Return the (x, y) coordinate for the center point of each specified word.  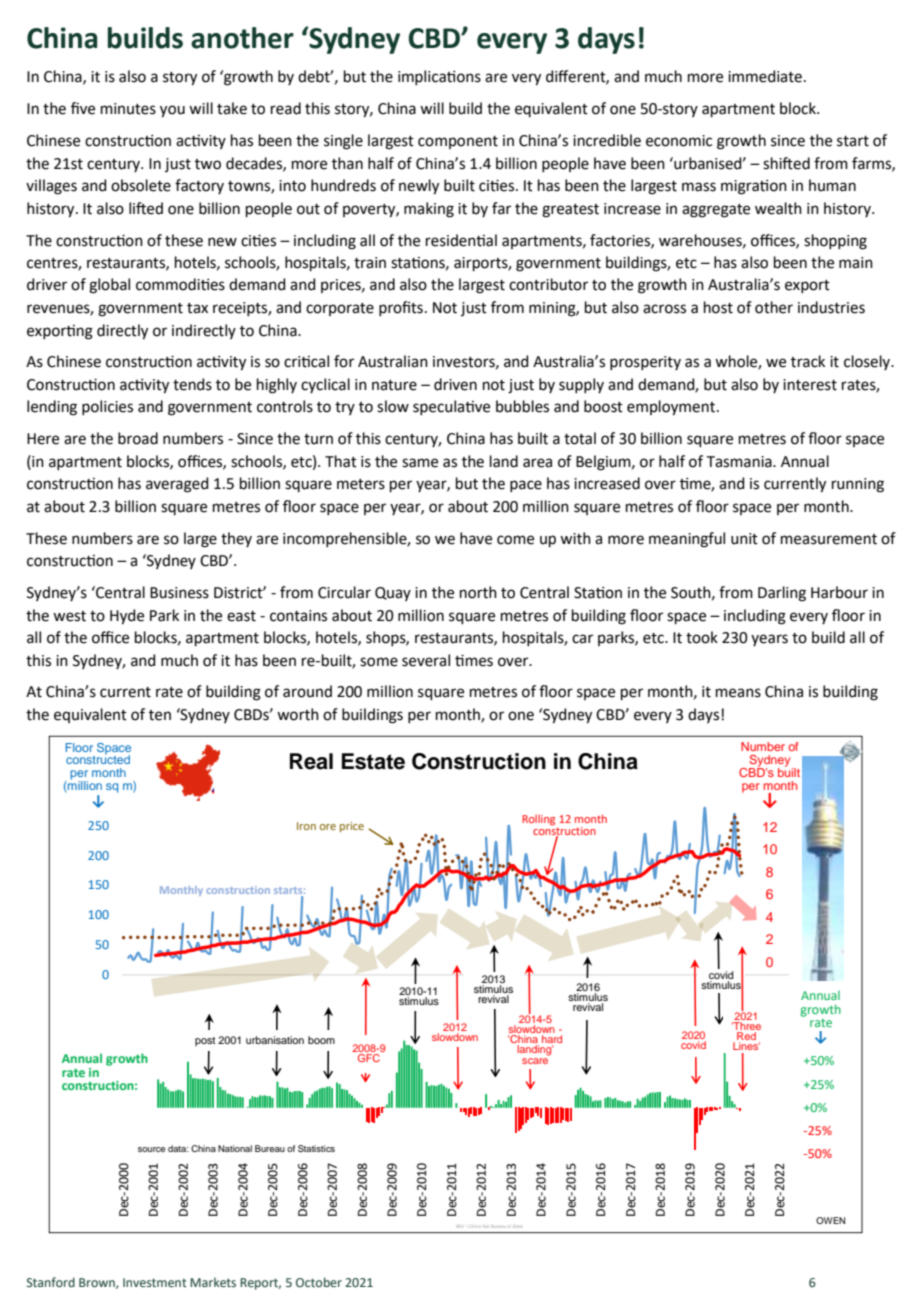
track (808, 361)
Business (179, 593)
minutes (128, 109)
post (205, 1041)
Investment (155, 1282)
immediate (765, 76)
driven (455, 384)
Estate (373, 761)
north (478, 592)
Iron (306, 826)
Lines (746, 1046)
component (458, 142)
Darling (782, 594)
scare (535, 1059)
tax (197, 308)
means (738, 693)
